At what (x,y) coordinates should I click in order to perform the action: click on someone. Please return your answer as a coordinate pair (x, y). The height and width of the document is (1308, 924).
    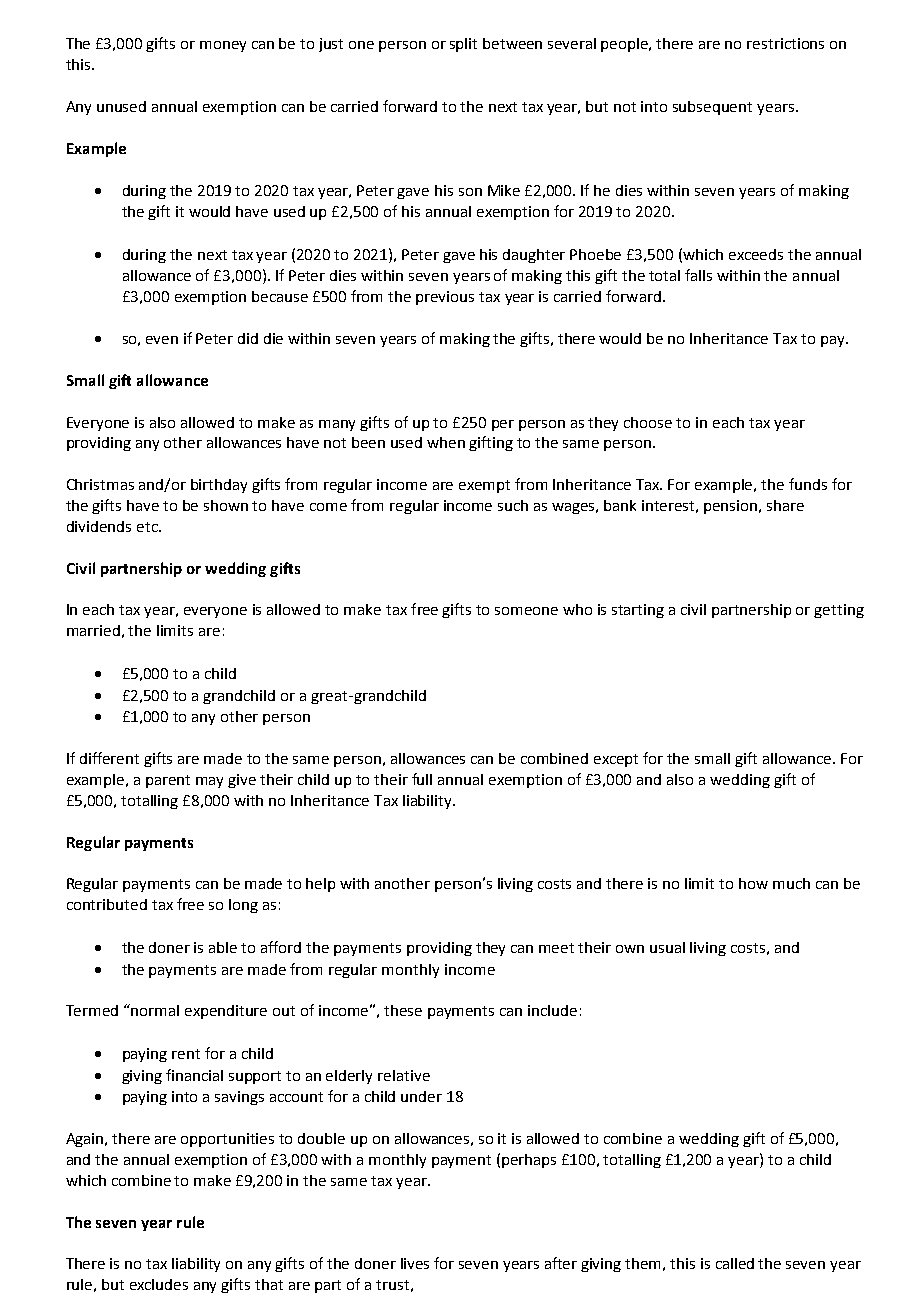
    Looking at the image, I should click on (526, 611).
